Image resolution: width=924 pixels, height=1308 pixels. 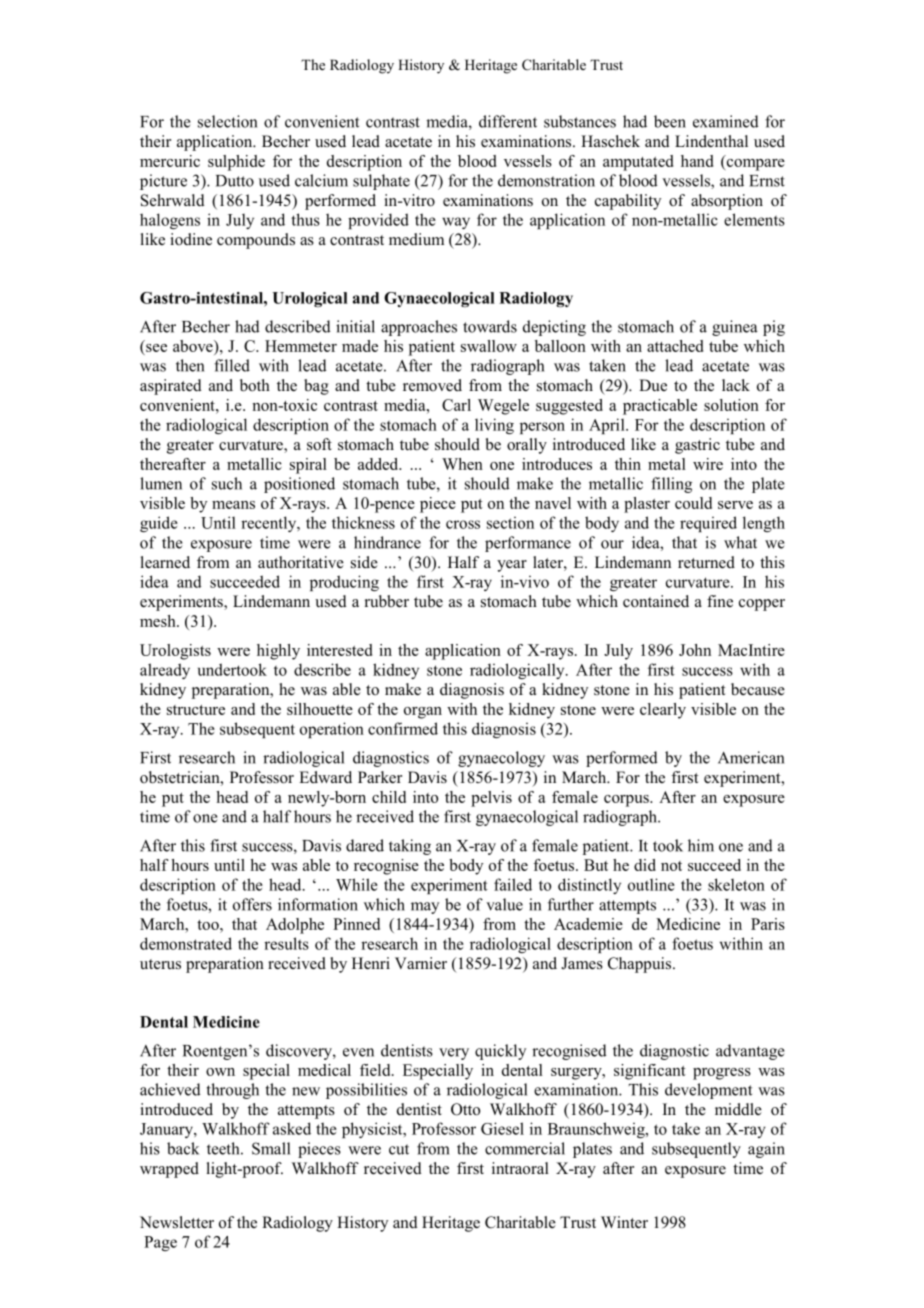 I want to click on organ, so click(x=423, y=713).
